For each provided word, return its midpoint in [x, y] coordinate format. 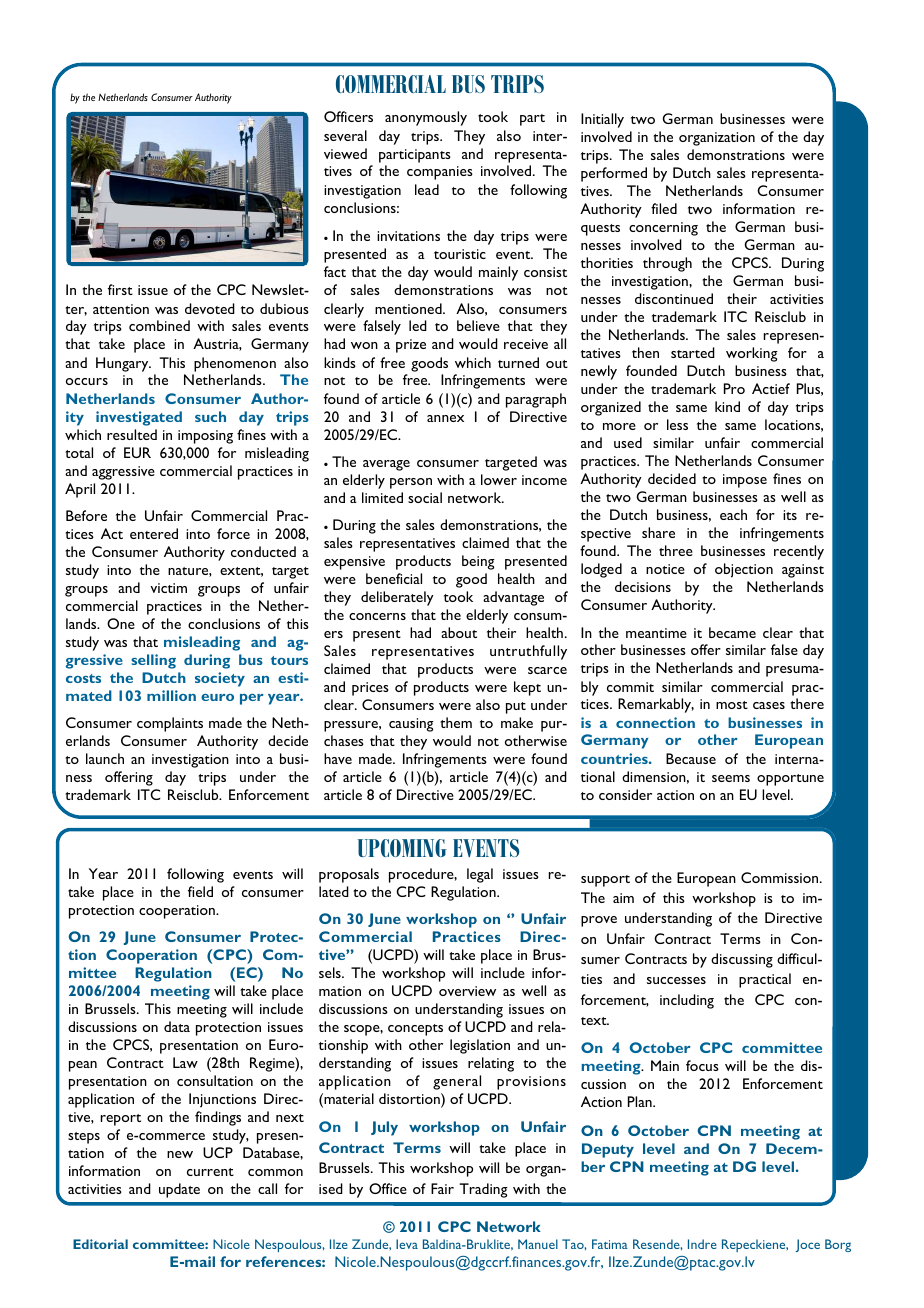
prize [411, 346]
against [803, 571]
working [752, 354]
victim [168, 588]
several [345, 135]
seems [731, 778]
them [456, 722]
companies [440, 173]
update [179, 1190]
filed [664, 208]
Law [185, 1062]
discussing [742, 960]
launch [105, 758]
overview [467, 991]
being [478, 562]
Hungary [123, 364]
